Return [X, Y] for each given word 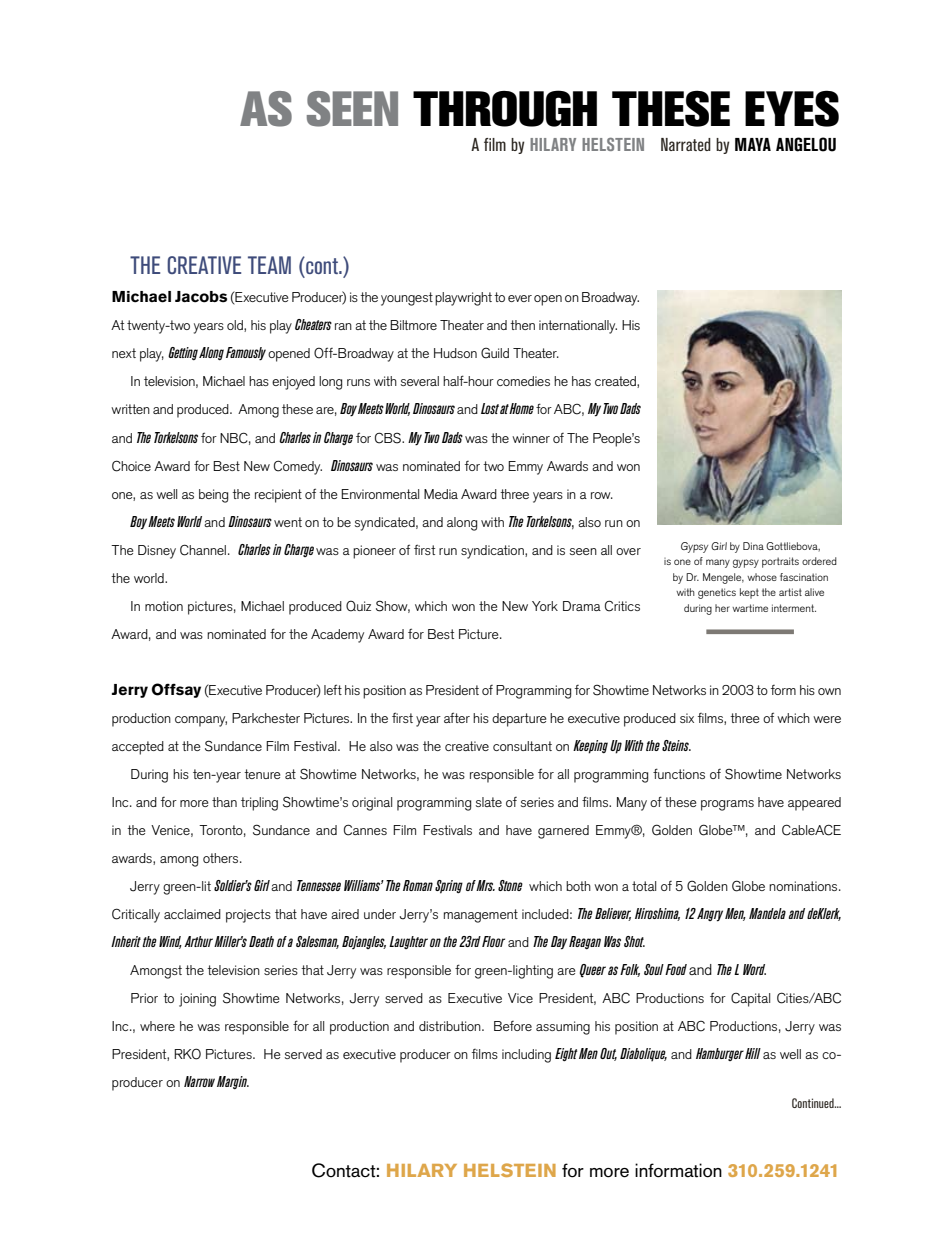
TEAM [269, 265]
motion [164, 606]
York [545, 606]
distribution [451, 1026]
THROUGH [505, 108]
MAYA [753, 144]
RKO [187, 1054]
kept [749, 593]
